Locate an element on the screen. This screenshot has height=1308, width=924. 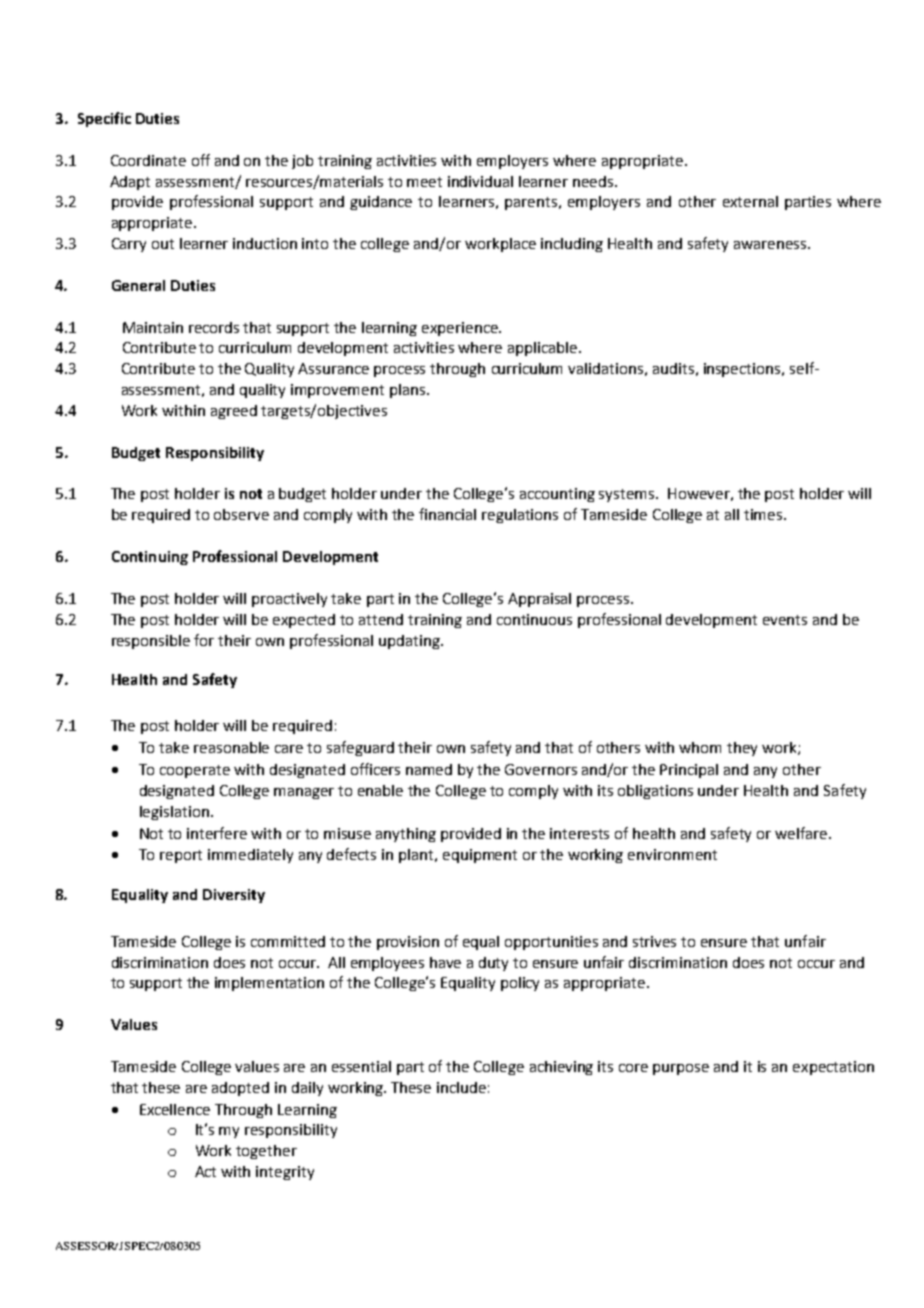
individual is located at coordinates (480, 181).
